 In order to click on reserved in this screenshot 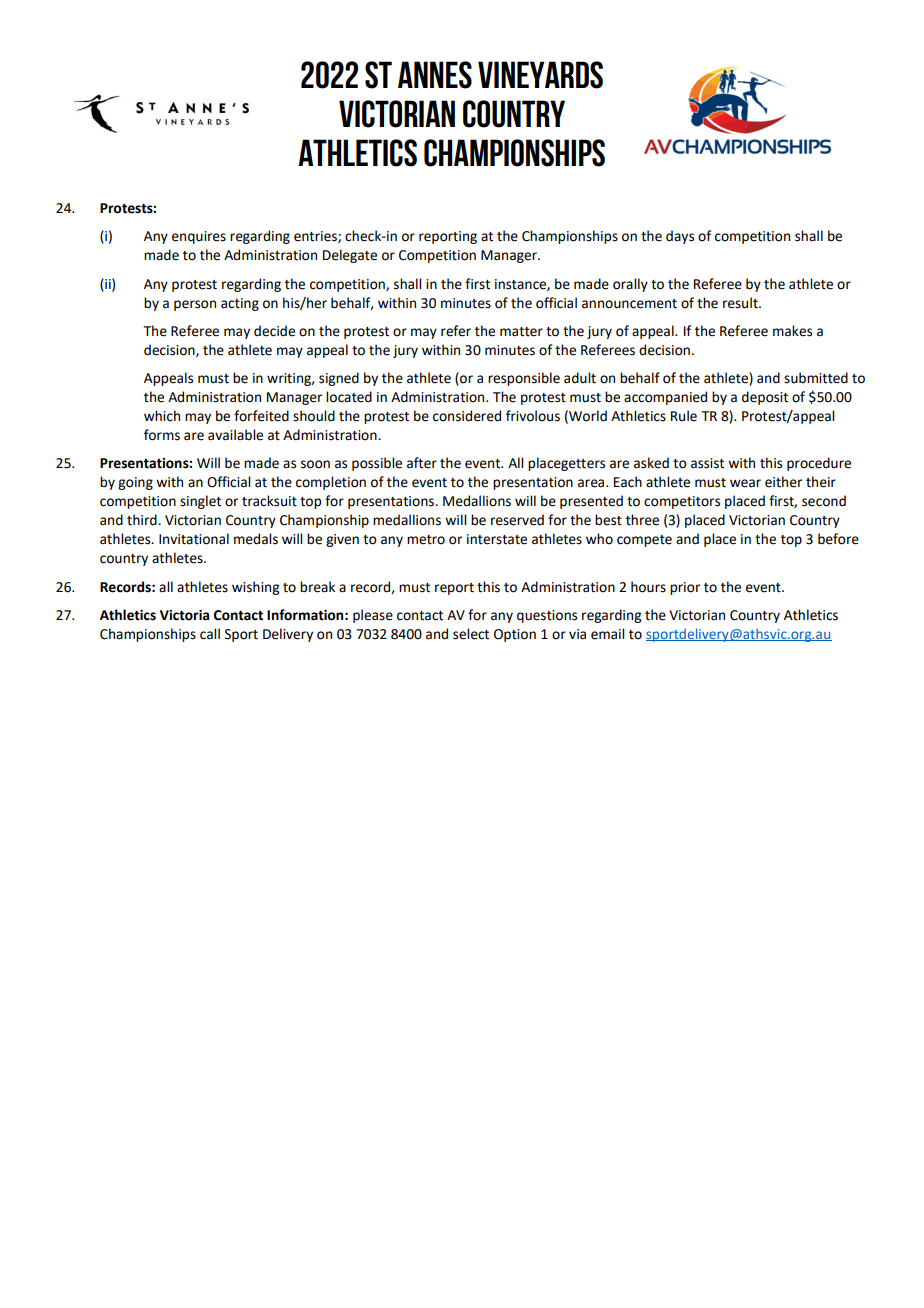, I will do `click(517, 520)`.
